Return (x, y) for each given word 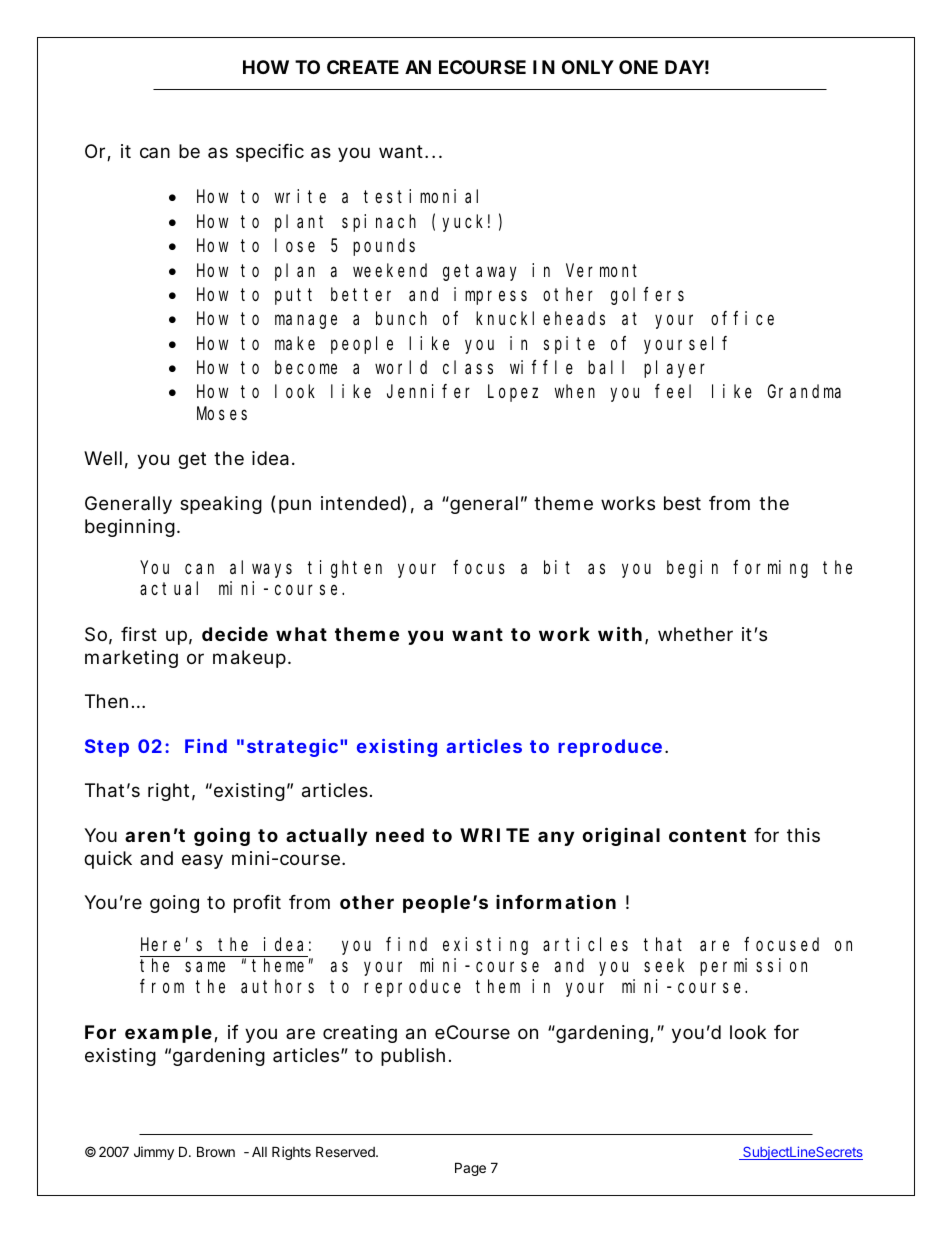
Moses (222, 413)
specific (270, 153)
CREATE (363, 67)
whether (695, 634)
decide (235, 633)
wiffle (541, 367)
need (400, 835)
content (707, 835)
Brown (216, 1151)
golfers (647, 296)
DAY (684, 67)
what (301, 634)
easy (202, 861)
